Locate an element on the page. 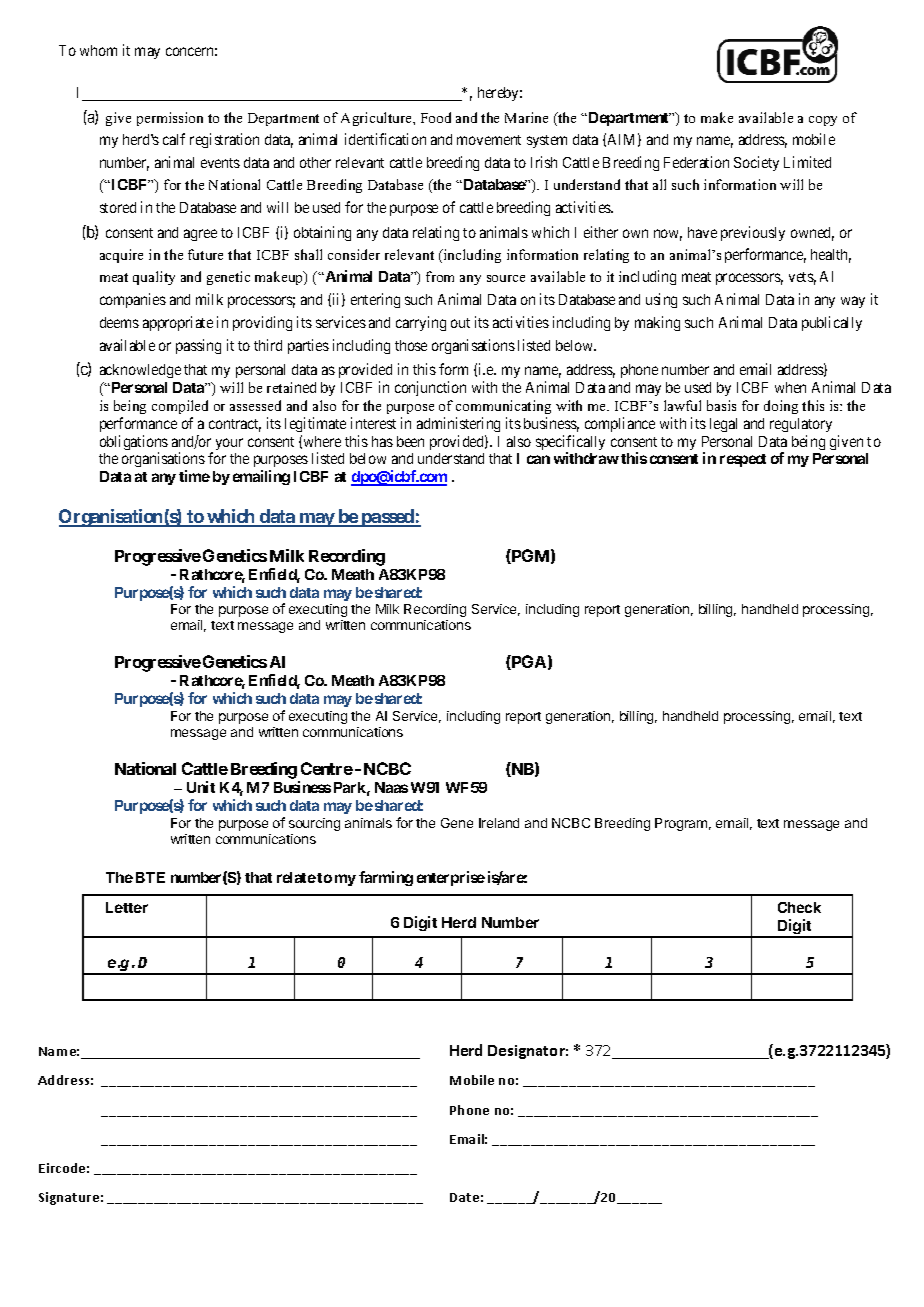 The width and height of the document is (924, 1307). BTE is located at coordinates (150, 877).
